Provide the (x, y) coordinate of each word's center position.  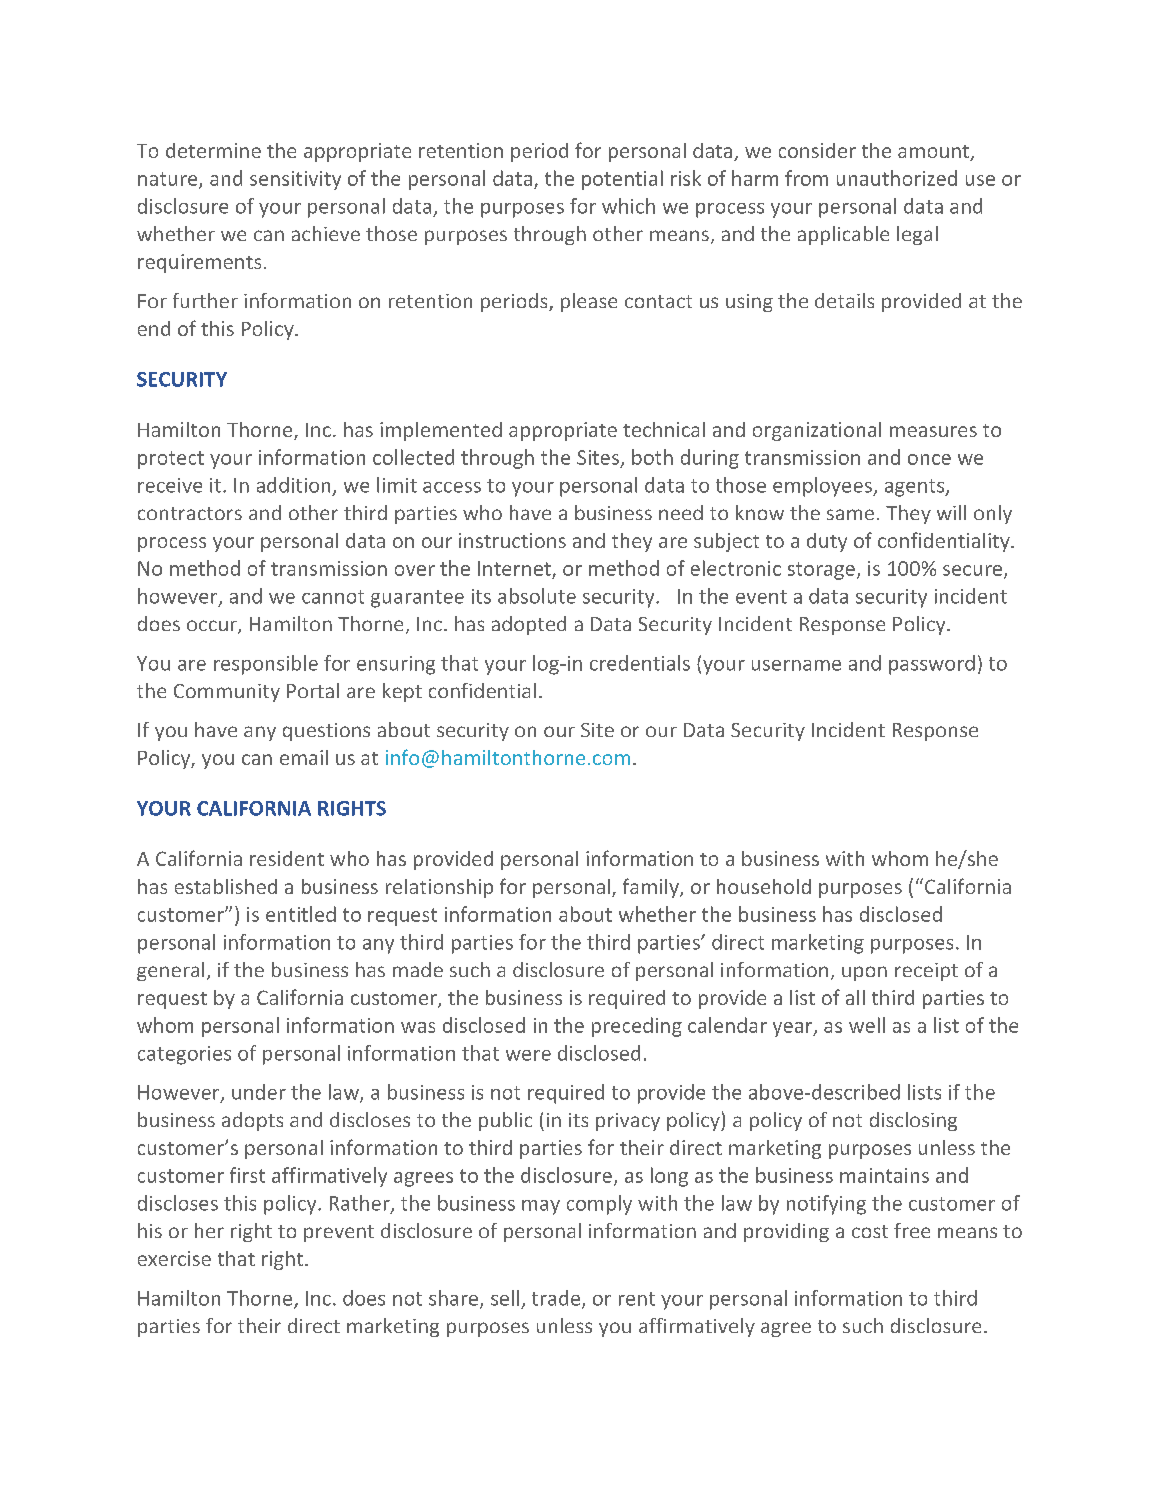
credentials (640, 663)
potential (622, 180)
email (304, 757)
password (932, 665)
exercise (174, 1258)
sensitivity (295, 180)
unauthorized (897, 178)
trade (557, 1299)
